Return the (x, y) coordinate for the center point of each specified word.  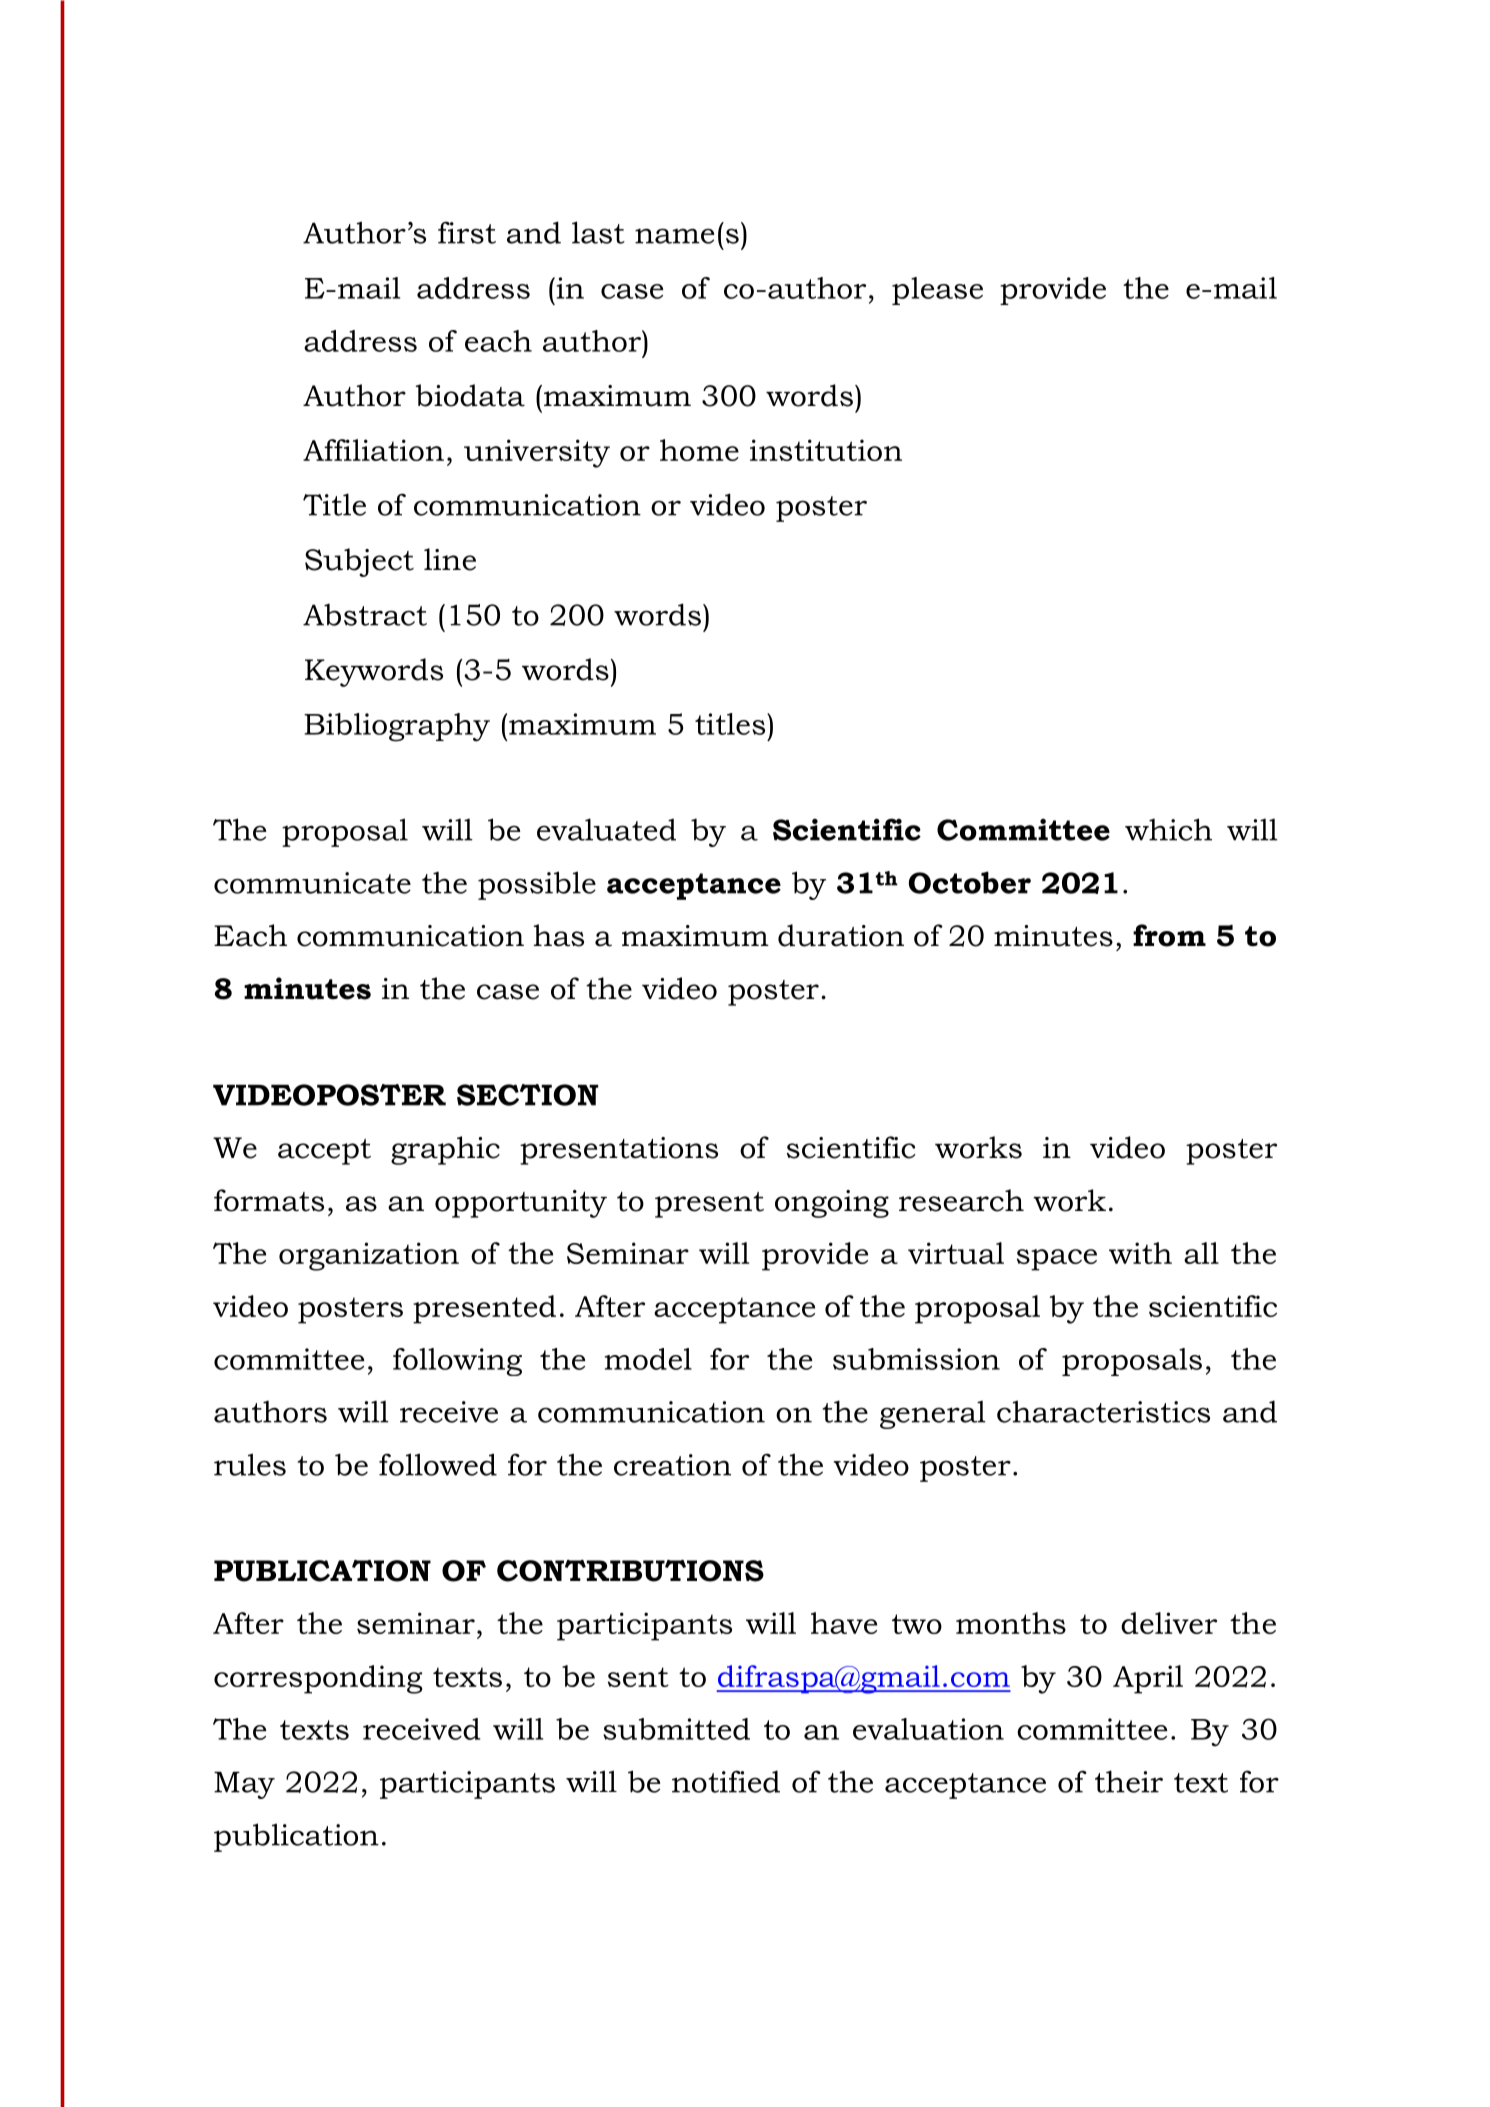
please (937, 291)
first (467, 232)
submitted (676, 1729)
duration (841, 935)
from (1169, 935)
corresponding (318, 1679)
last (598, 232)
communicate (312, 883)
